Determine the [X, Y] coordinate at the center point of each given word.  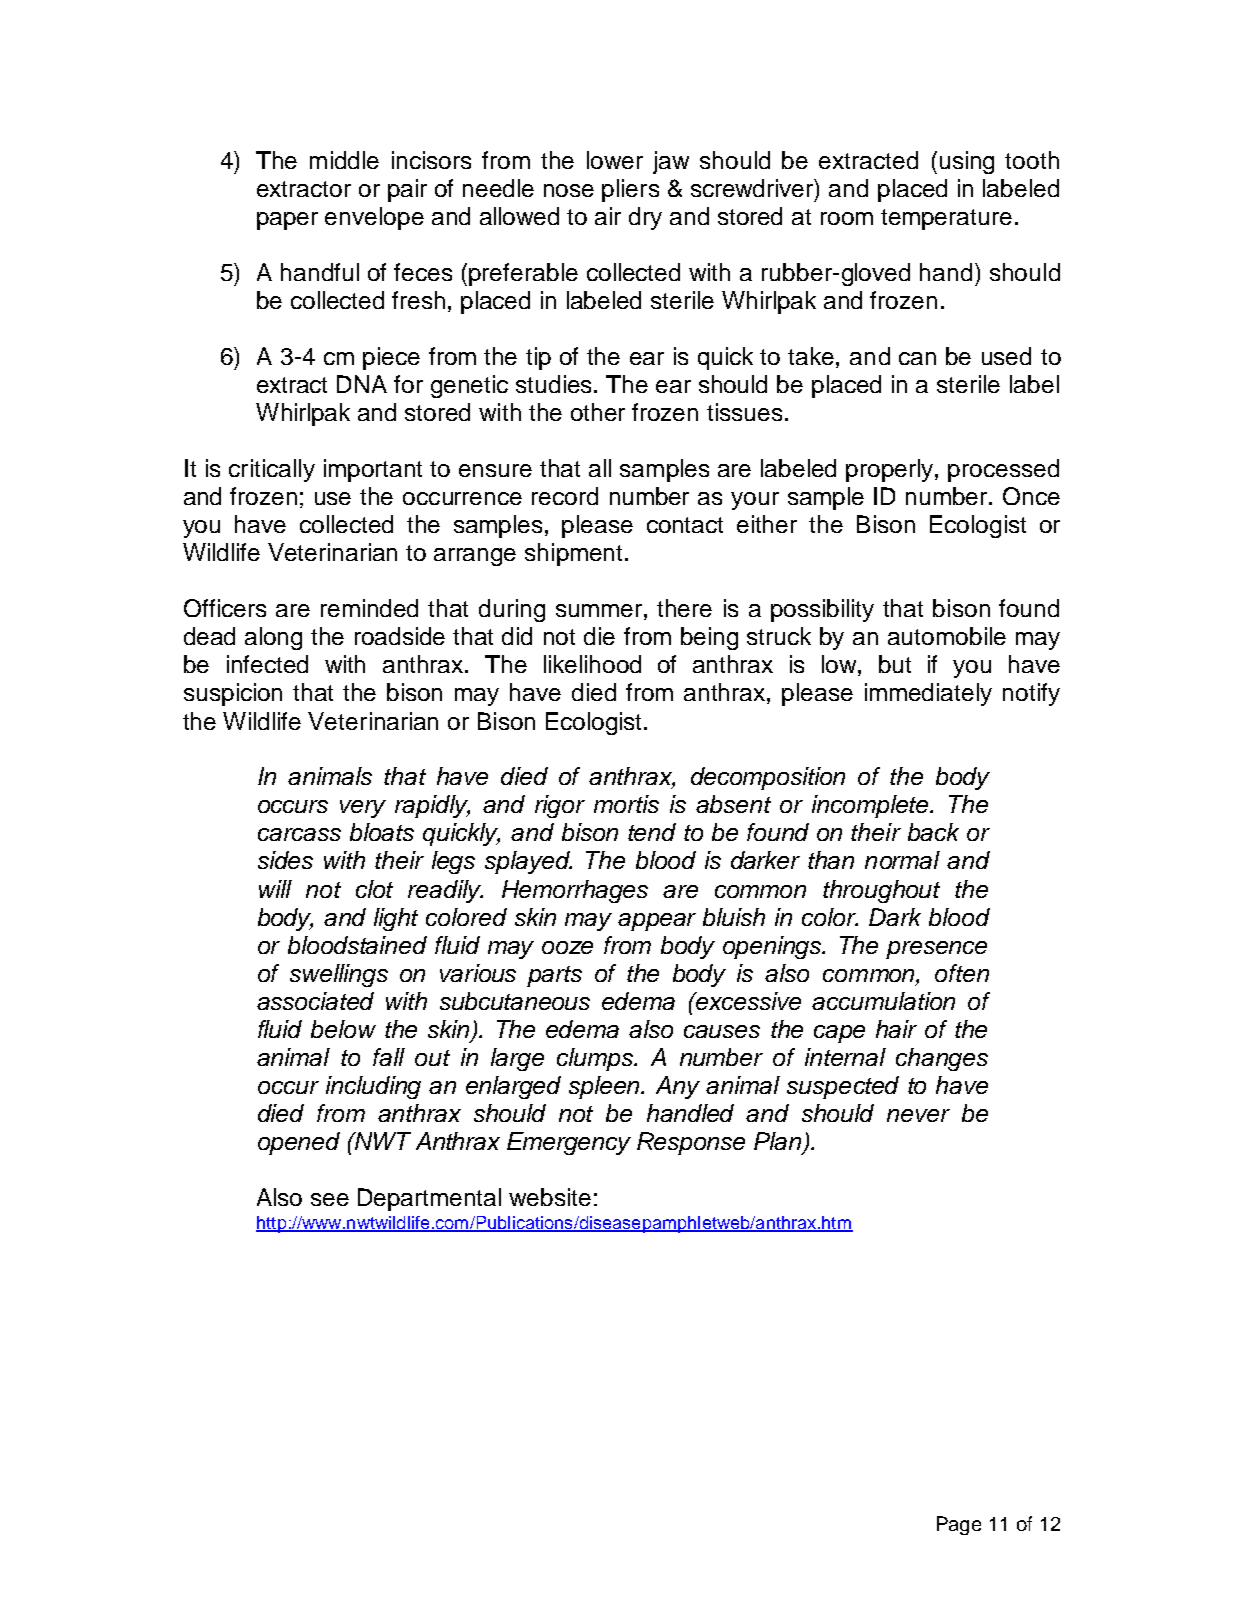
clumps [596, 1059]
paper [287, 221]
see [330, 1199]
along [273, 638]
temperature [946, 219]
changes [942, 1059]
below [343, 1029]
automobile [947, 636]
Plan [779, 1142]
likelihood [592, 664]
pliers [630, 190]
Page [959, 1525]
